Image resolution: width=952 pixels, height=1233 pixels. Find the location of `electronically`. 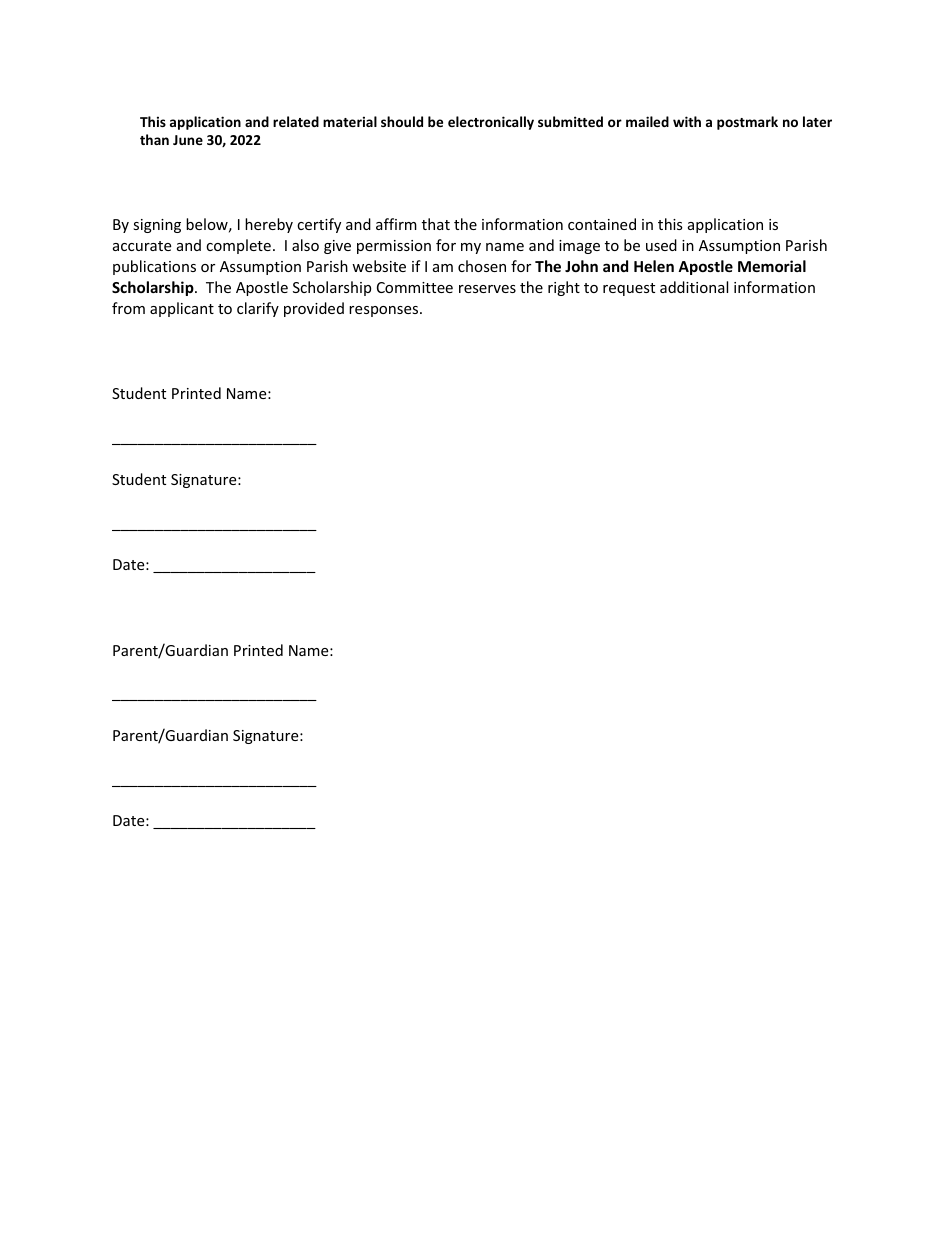

electronically is located at coordinates (491, 123).
